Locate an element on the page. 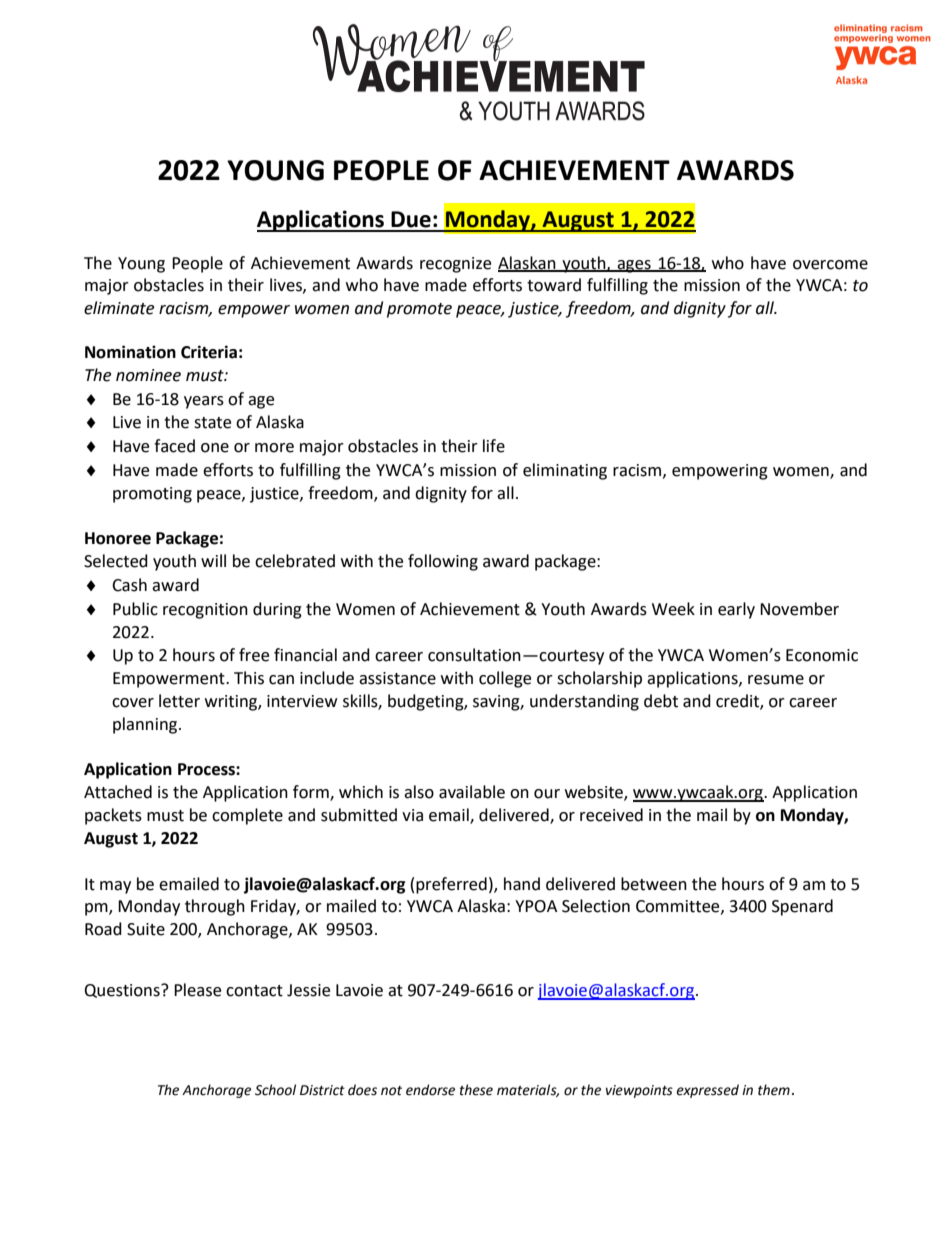 This document has width=952, height=1233. eliminate is located at coordinates (119, 308).
